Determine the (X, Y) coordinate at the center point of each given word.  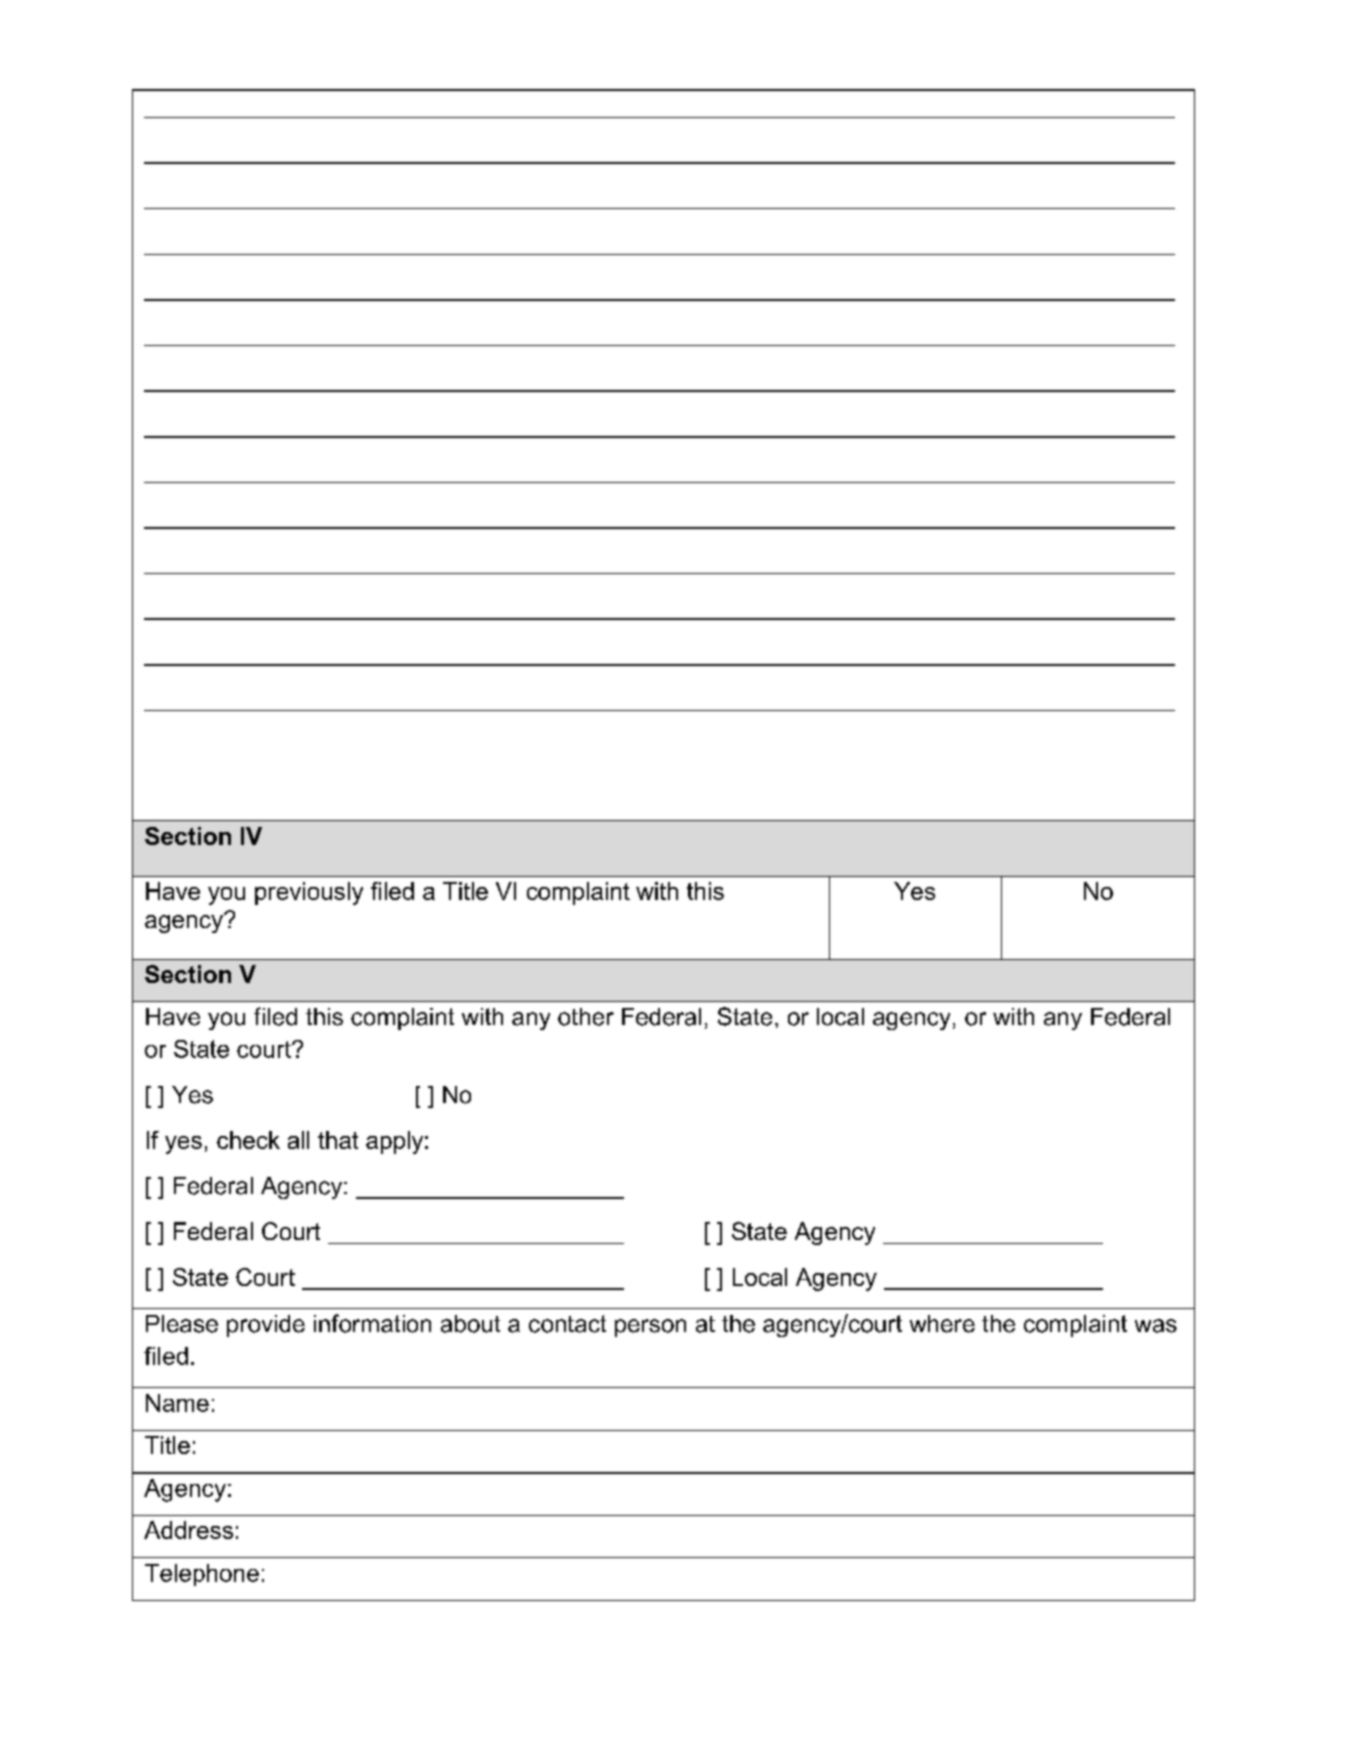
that (338, 1140)
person (650, 1328)
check (248, 1140)
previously (309, 893)
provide (266, 1326)
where (942, 1324)
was (1156, 1326)
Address (188, 1530)
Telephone (202, 1575)
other (586, 1017)
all (298, 1140)
